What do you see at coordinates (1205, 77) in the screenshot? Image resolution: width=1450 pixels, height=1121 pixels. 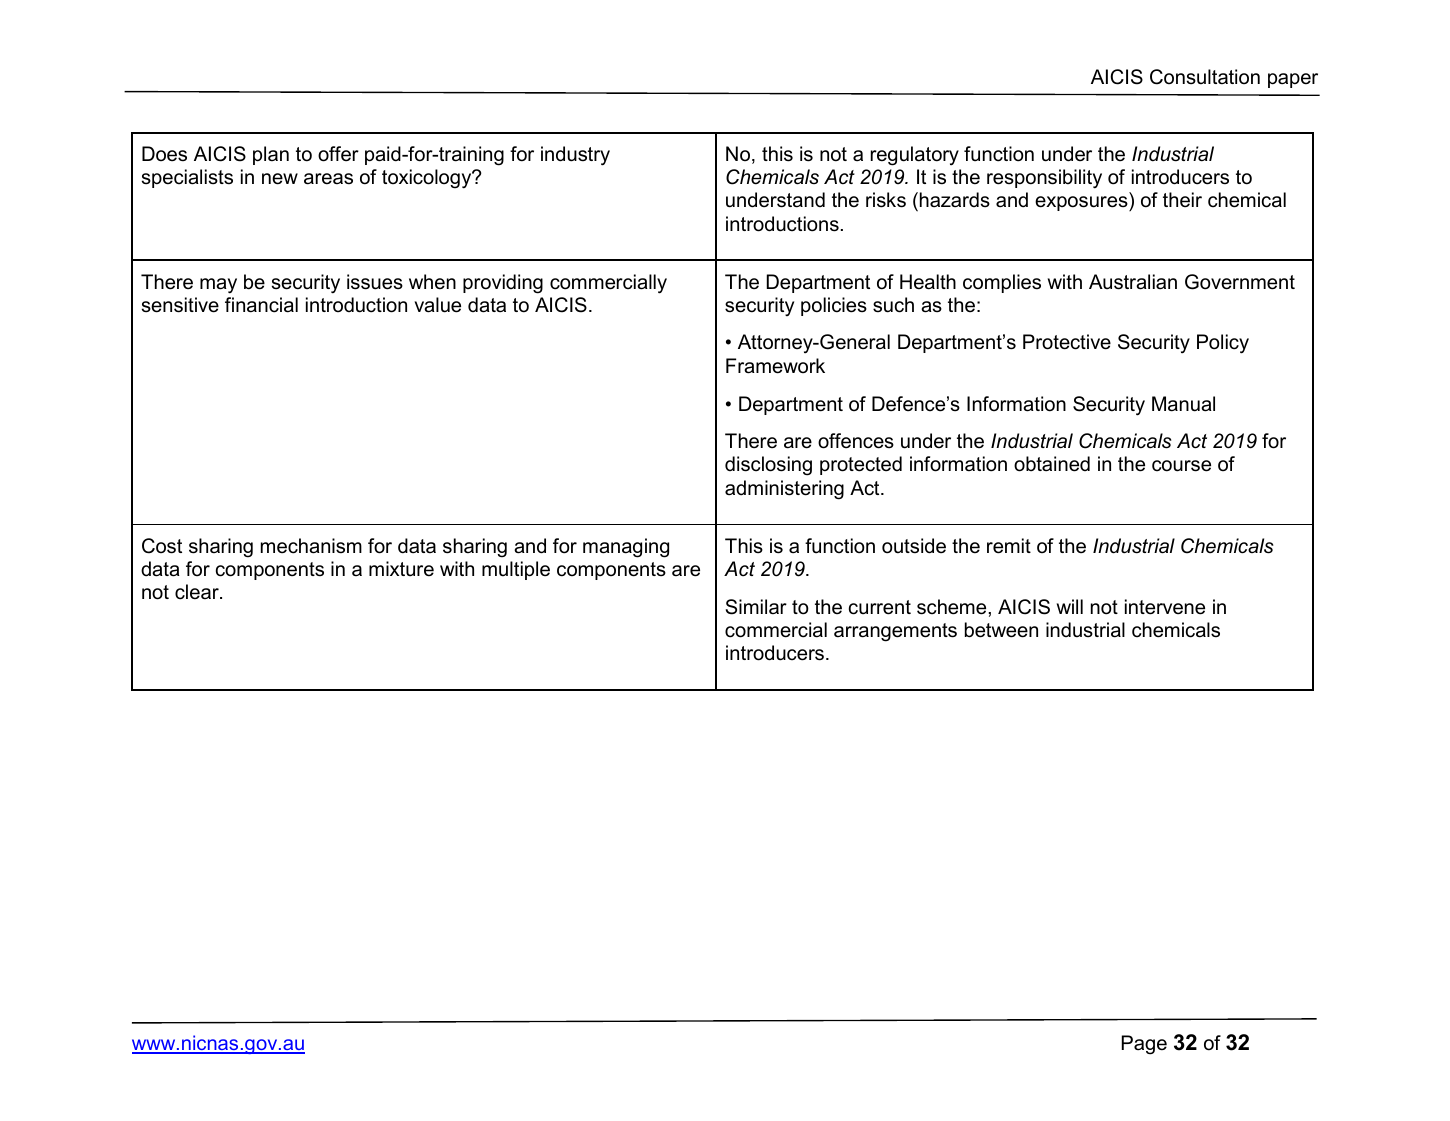 I see `Consultation` at bounding box center [1205, 77].
